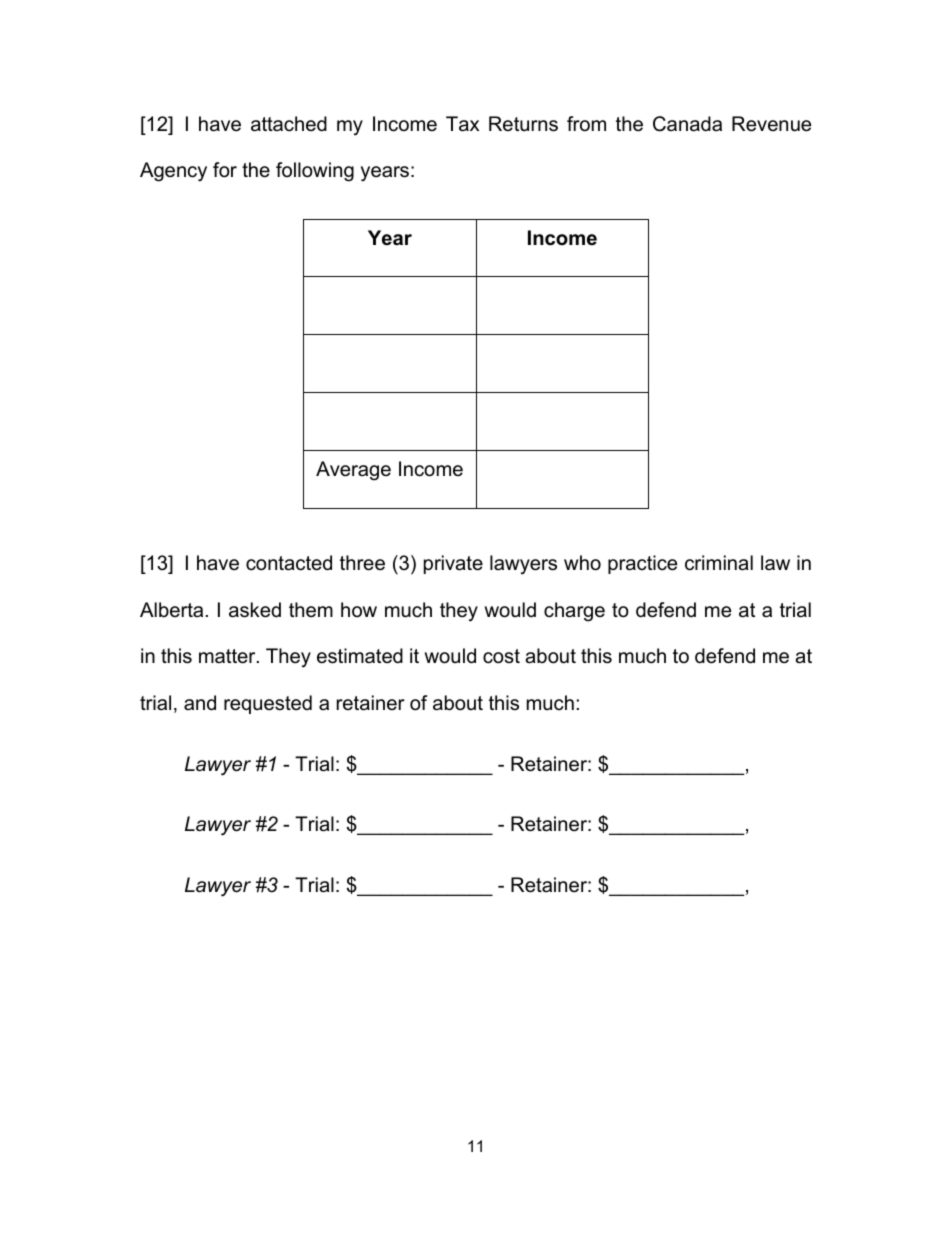 The width and height of the image is (952, 1233). Describe the element at coordinates (462, 124) in the image. I see `Tax` at that location.
